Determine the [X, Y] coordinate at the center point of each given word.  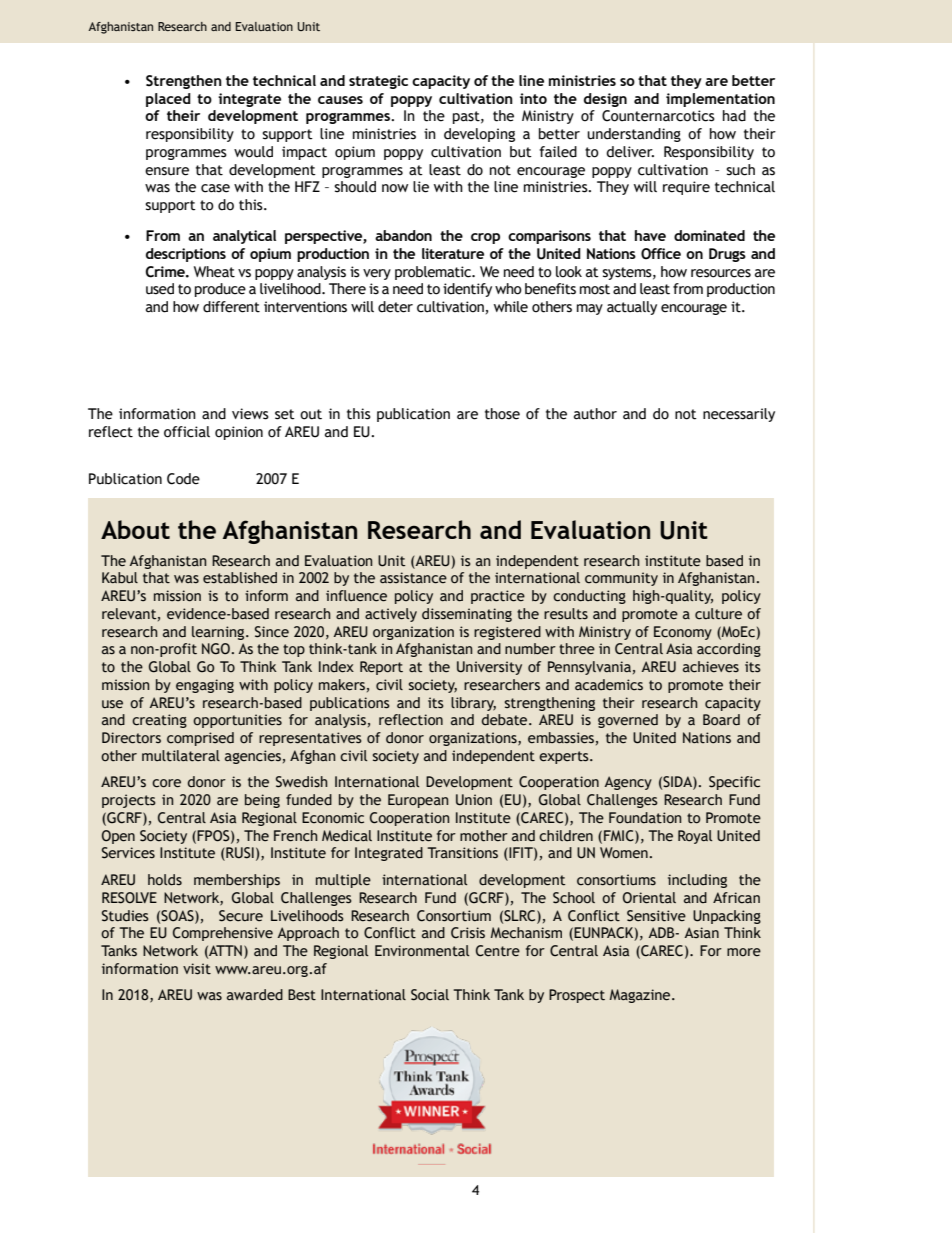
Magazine [641, 996]
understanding [634, 135]
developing [479, 135]
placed [168, 100]
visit [197, 969]
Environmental [422, 951]
